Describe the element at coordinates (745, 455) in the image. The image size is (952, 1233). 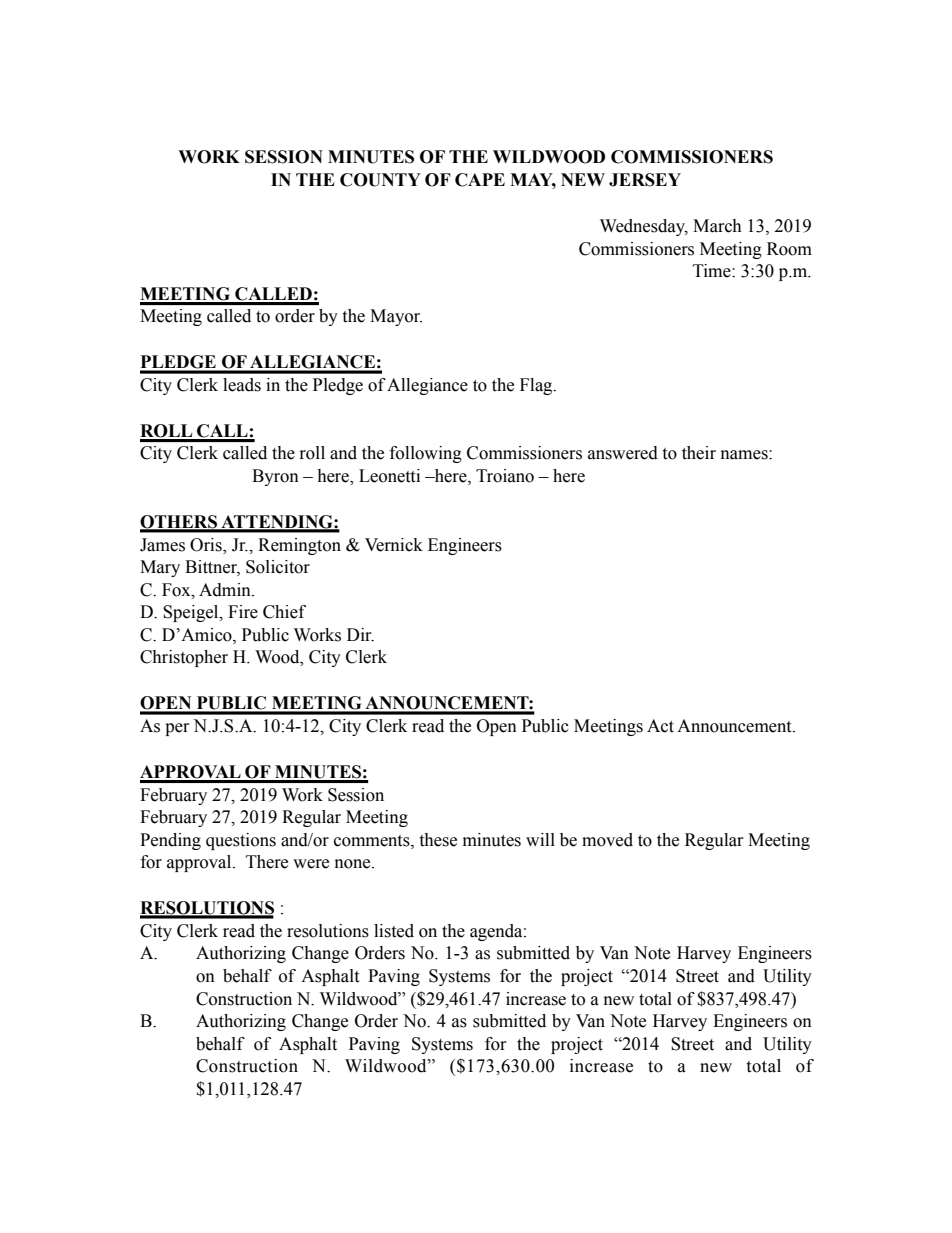
I see `names` at that location.
